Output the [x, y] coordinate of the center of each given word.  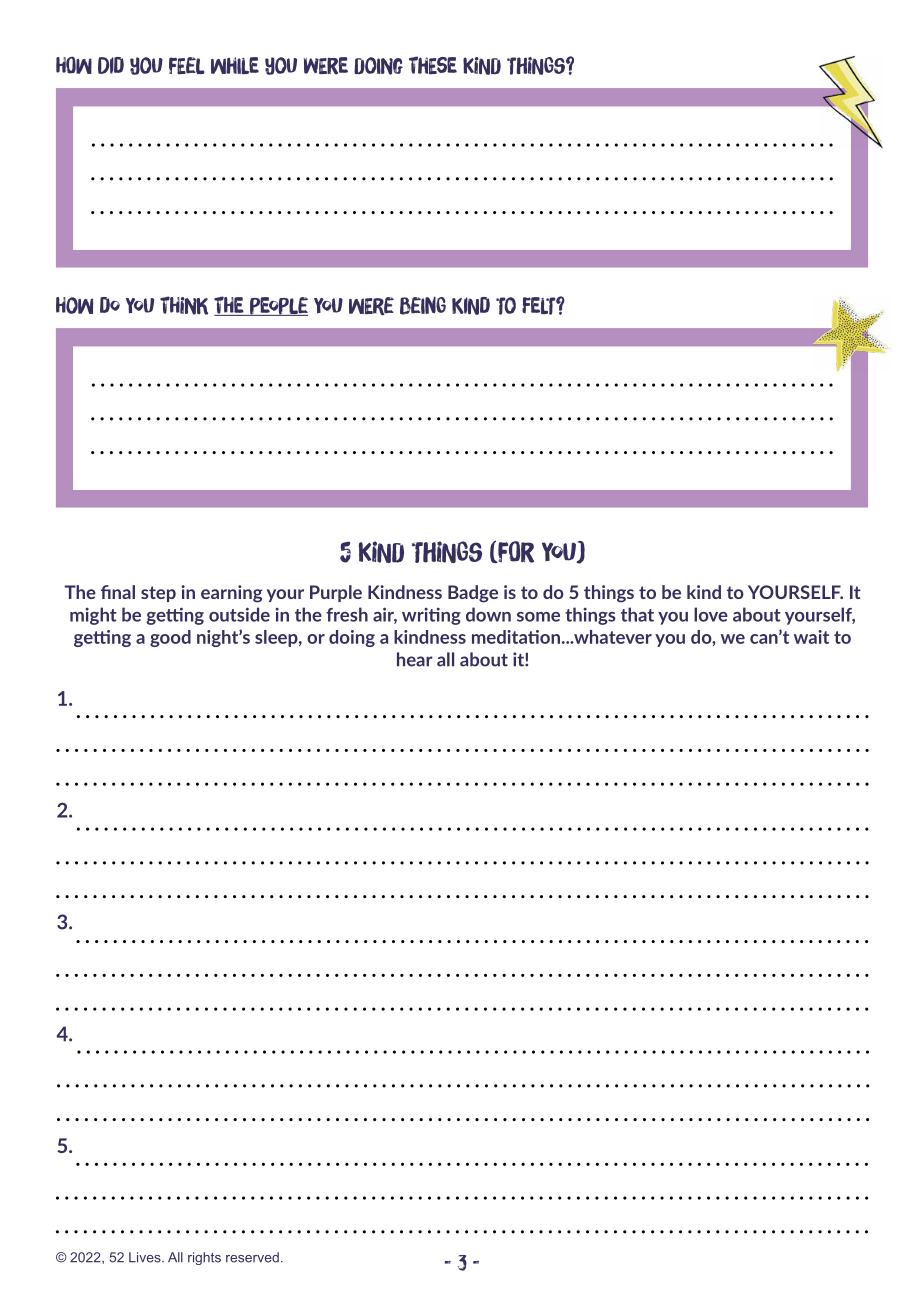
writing [431, 616]
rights [204, 1258]
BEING [423, 305]
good [170, 638]
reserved [252, 1257]
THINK [184, 305]
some [538, 617]
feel [187, 65]
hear [415, 659]
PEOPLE [278, 306]
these [433, 65]
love [711, 614]
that [637, 614]
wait [811, 637]
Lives [146, 1257]
